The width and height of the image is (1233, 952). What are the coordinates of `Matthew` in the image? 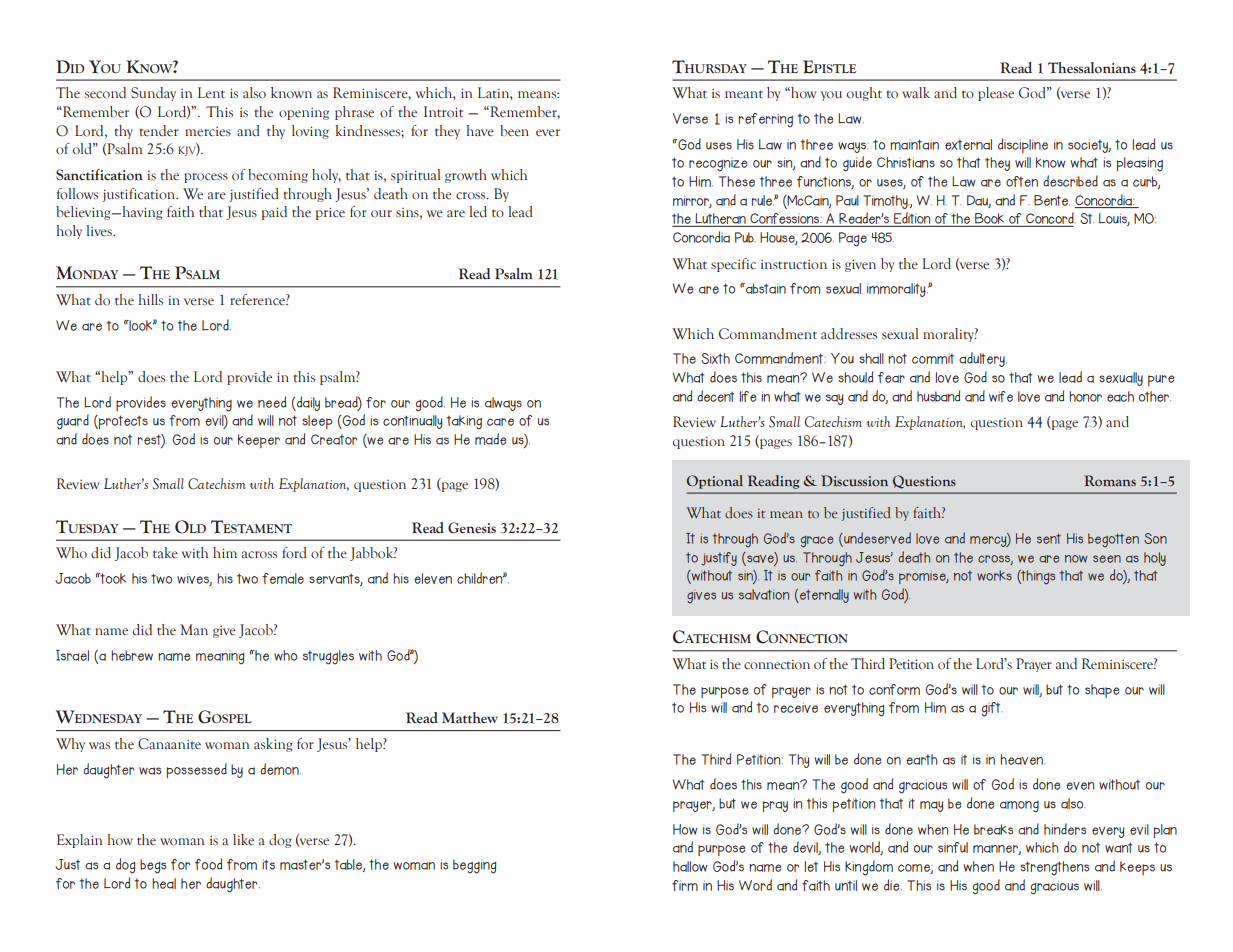 It's located at (470, 718).
